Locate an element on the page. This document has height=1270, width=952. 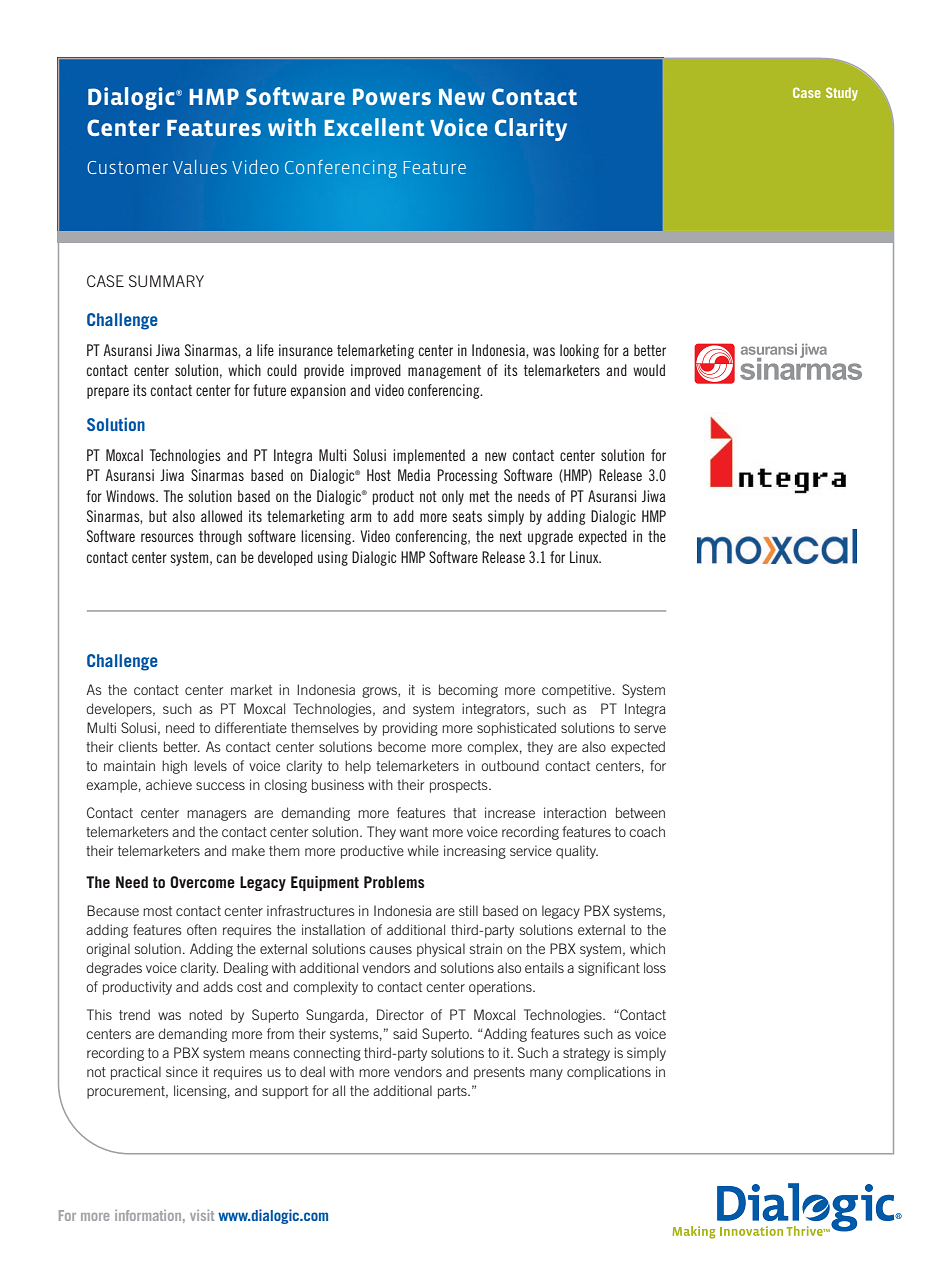
serve is located at coordinates (650, 729).
